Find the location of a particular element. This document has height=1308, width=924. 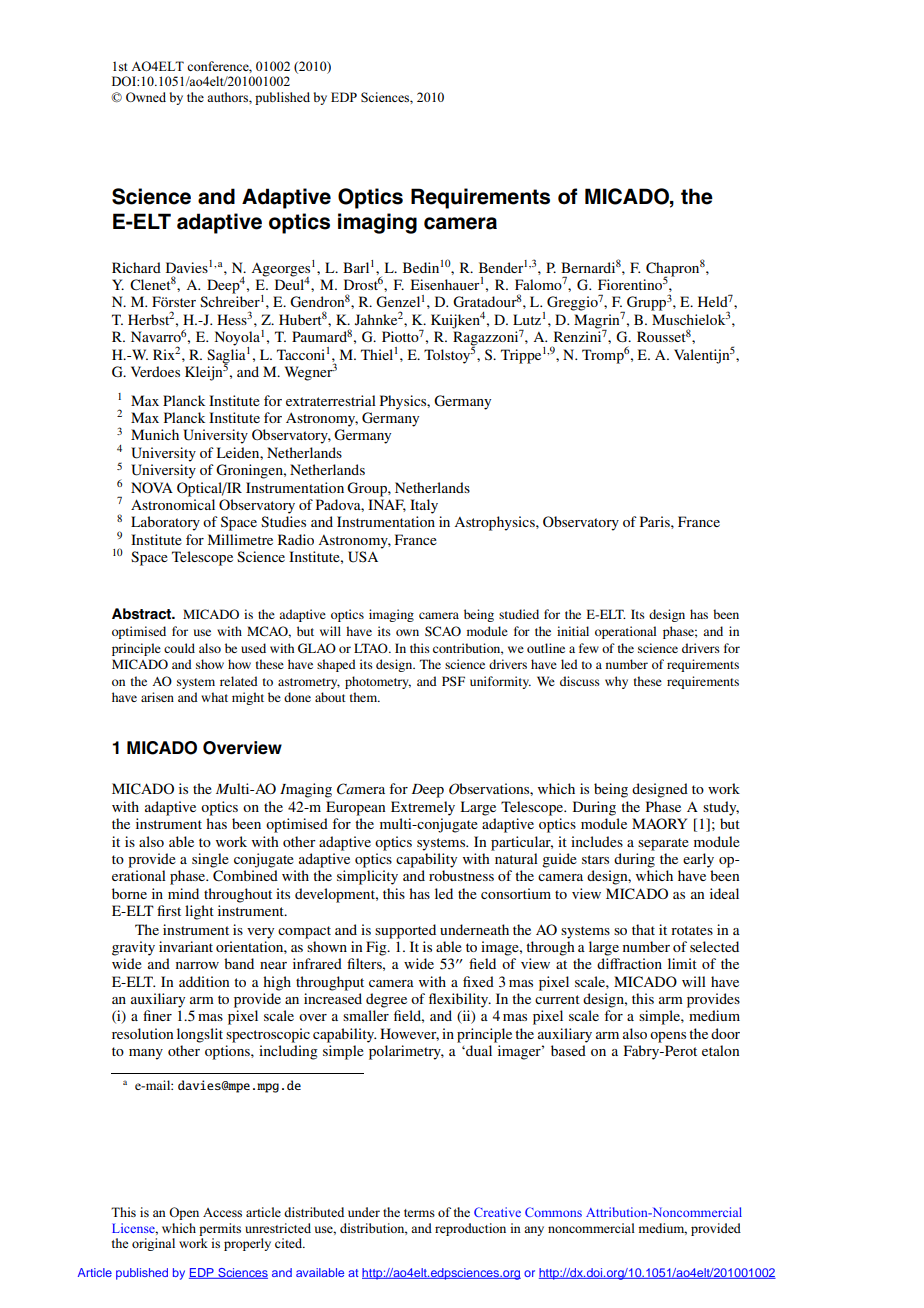

extraterrestrial is located at coordinates (331, 400).
